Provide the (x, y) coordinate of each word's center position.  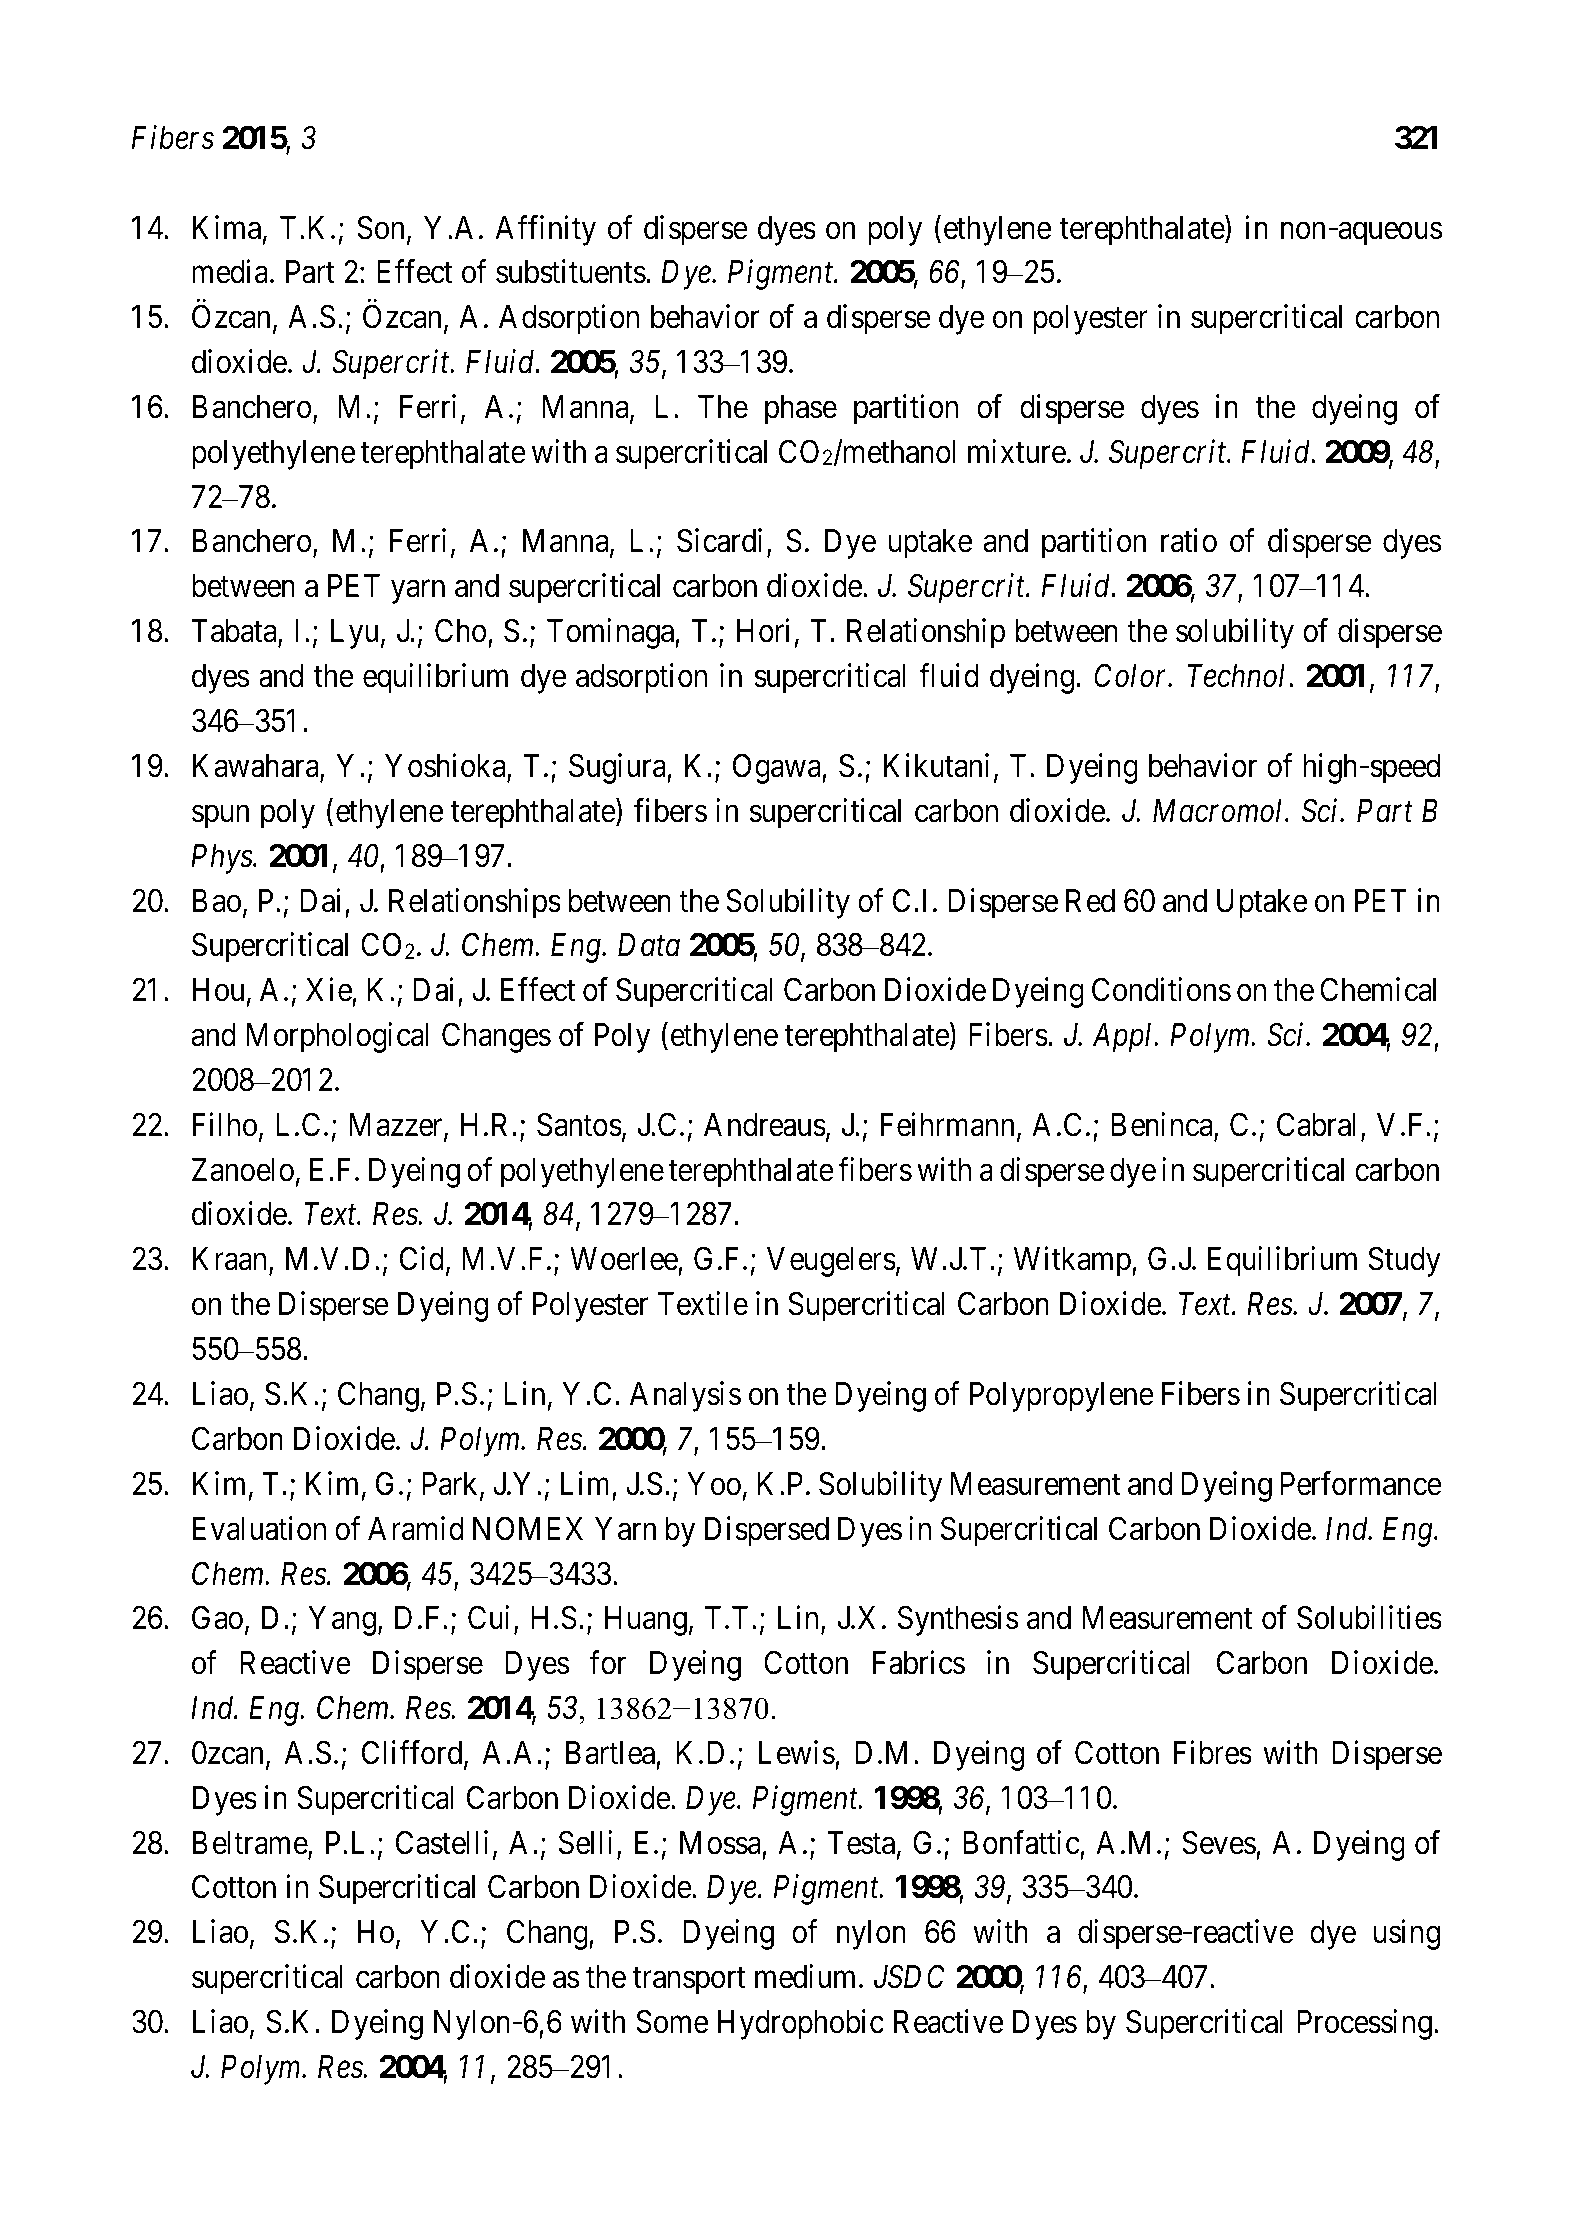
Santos (579, 1124)
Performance (1361, 1483)
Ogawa (778, 769)
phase (801, 410)
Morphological (337, 1038)
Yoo (714, 1484)
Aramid (416, 1528)
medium (805, 1977)
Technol (1239, 676)
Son (380, 227)
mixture (1017, 451)
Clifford (413, 1753)
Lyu (354, 634)
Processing (1364, 2024)
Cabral (1316, 1124)
